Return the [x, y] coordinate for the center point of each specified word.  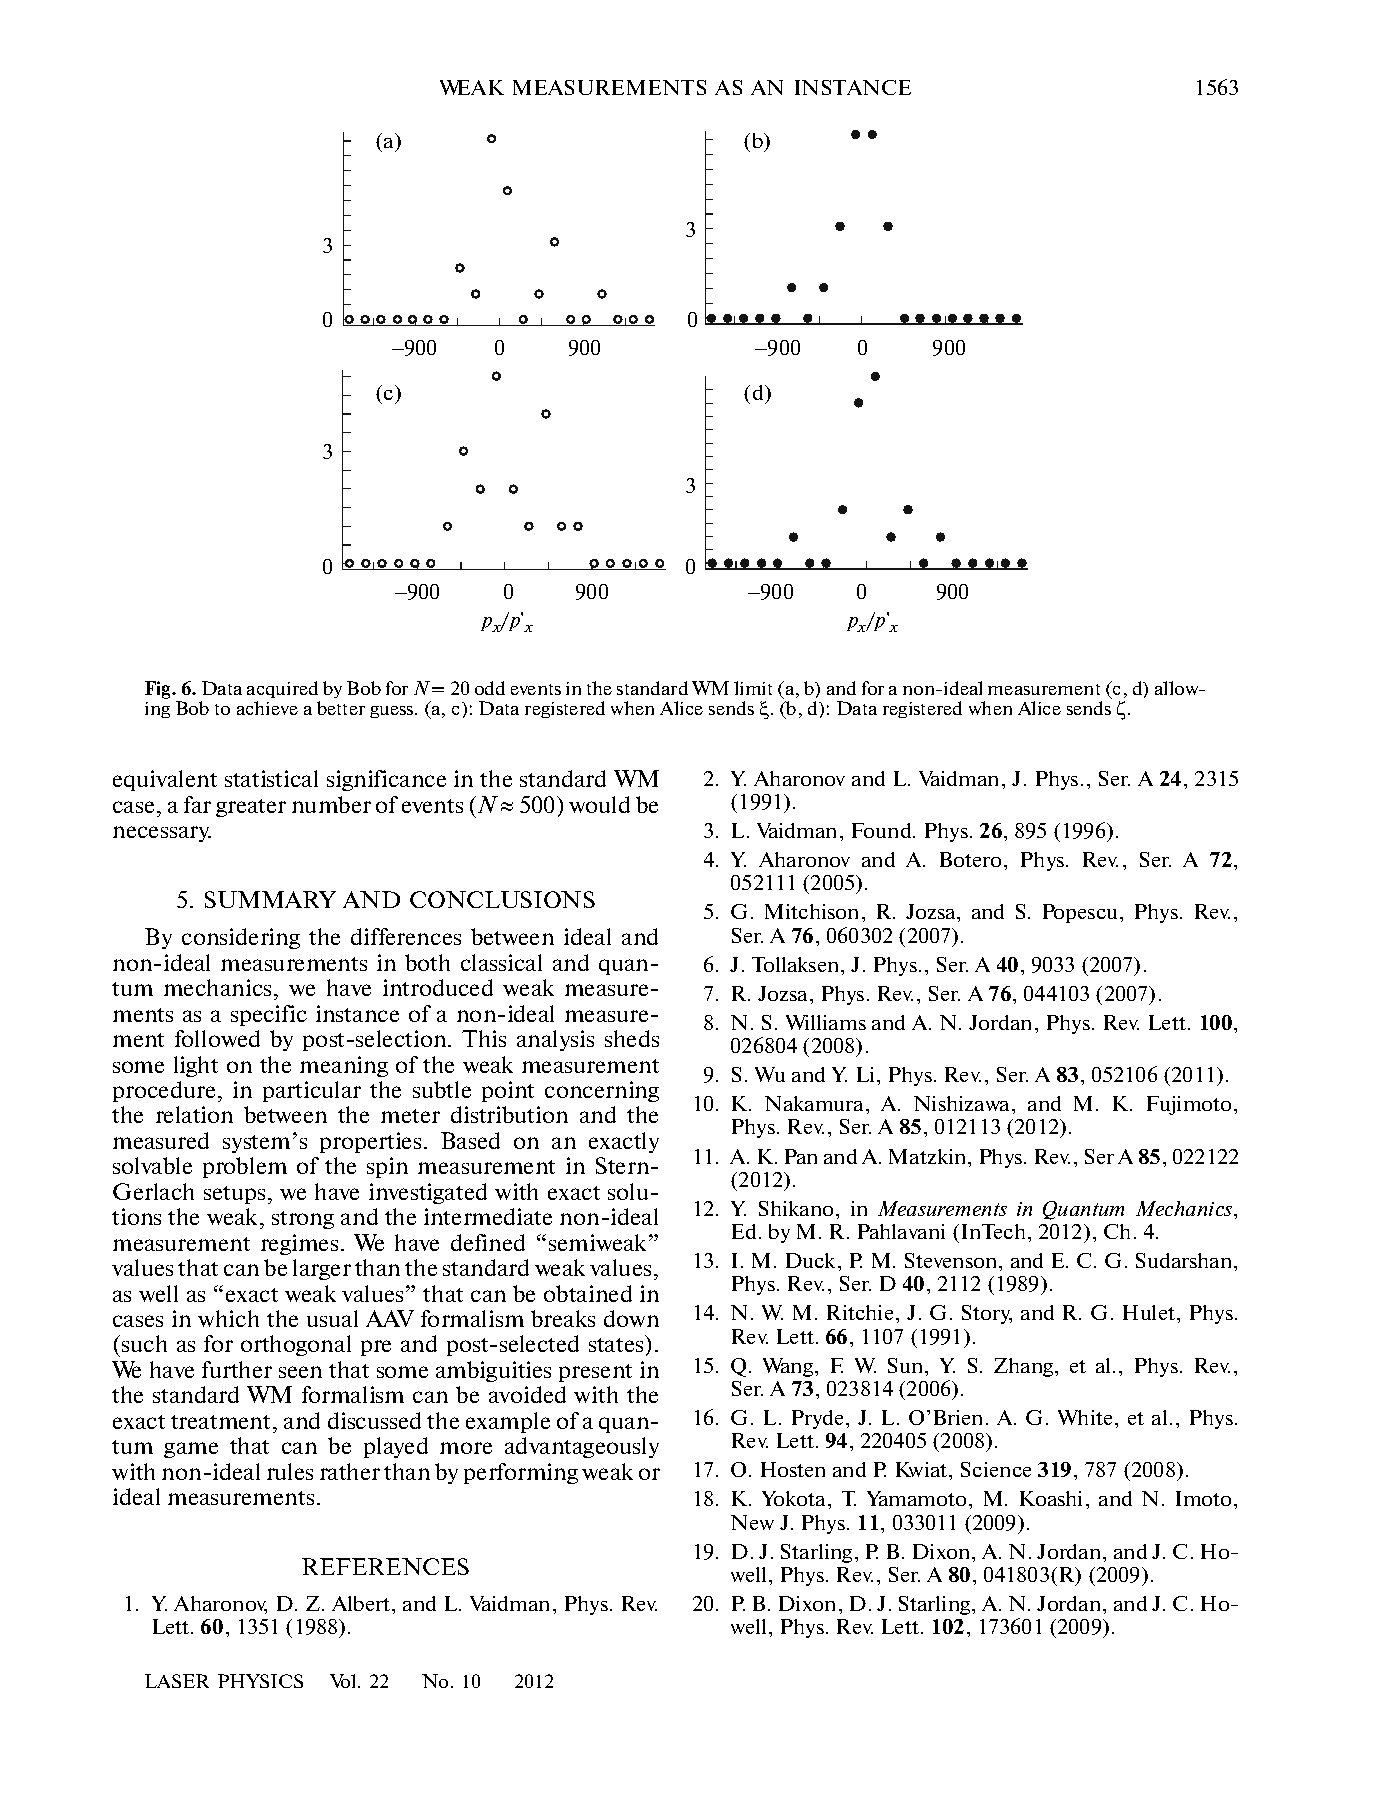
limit [753, 688]
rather [350, 1471]
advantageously [582, 1447]
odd [490, 688]
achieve [267, 708]
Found [883, 830]
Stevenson [952, 1260]
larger [322, 1269]
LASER [177, 1681]
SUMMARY [270, 899]
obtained [588, 1293]
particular [312, 1091]
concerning [602, 1091]
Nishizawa [963, 1103]
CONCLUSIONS [502, 899]
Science [996, 1469]
